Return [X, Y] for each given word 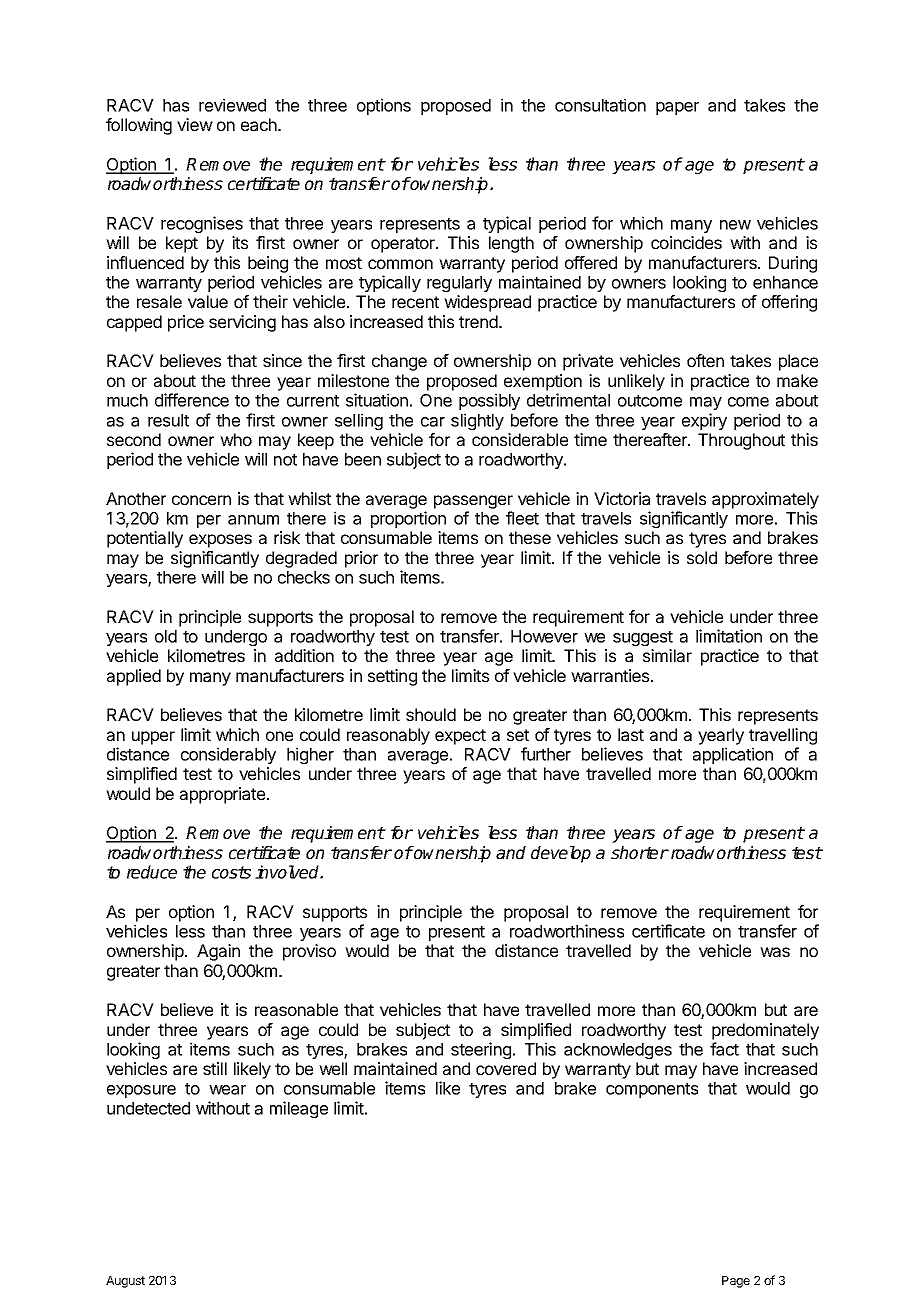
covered [506, 1068]
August [125, 1282]
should [431, 714]
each [259, 124]
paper [677, 108]
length [511, 244]
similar [667, 655]
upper [153, 738]
